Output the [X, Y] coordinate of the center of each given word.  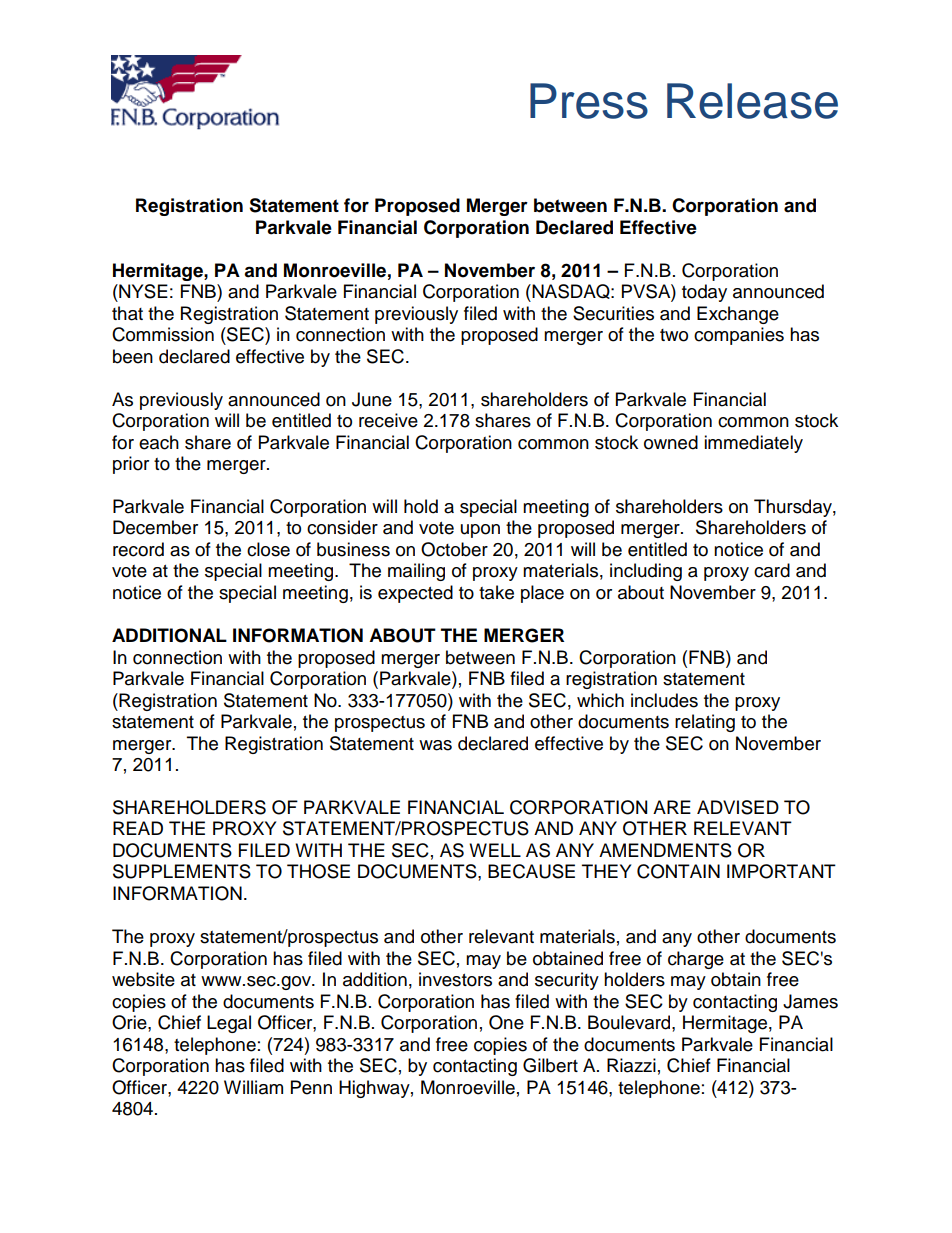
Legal [229, 1024]
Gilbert [550, 1065]
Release [752, 101]
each [159, 442]
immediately [753, 444]
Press [589, 101]
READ [138, 828]
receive [388, 420]
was [435, 745]
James [810, 1001]
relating [705, 723]
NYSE [142, 291]
